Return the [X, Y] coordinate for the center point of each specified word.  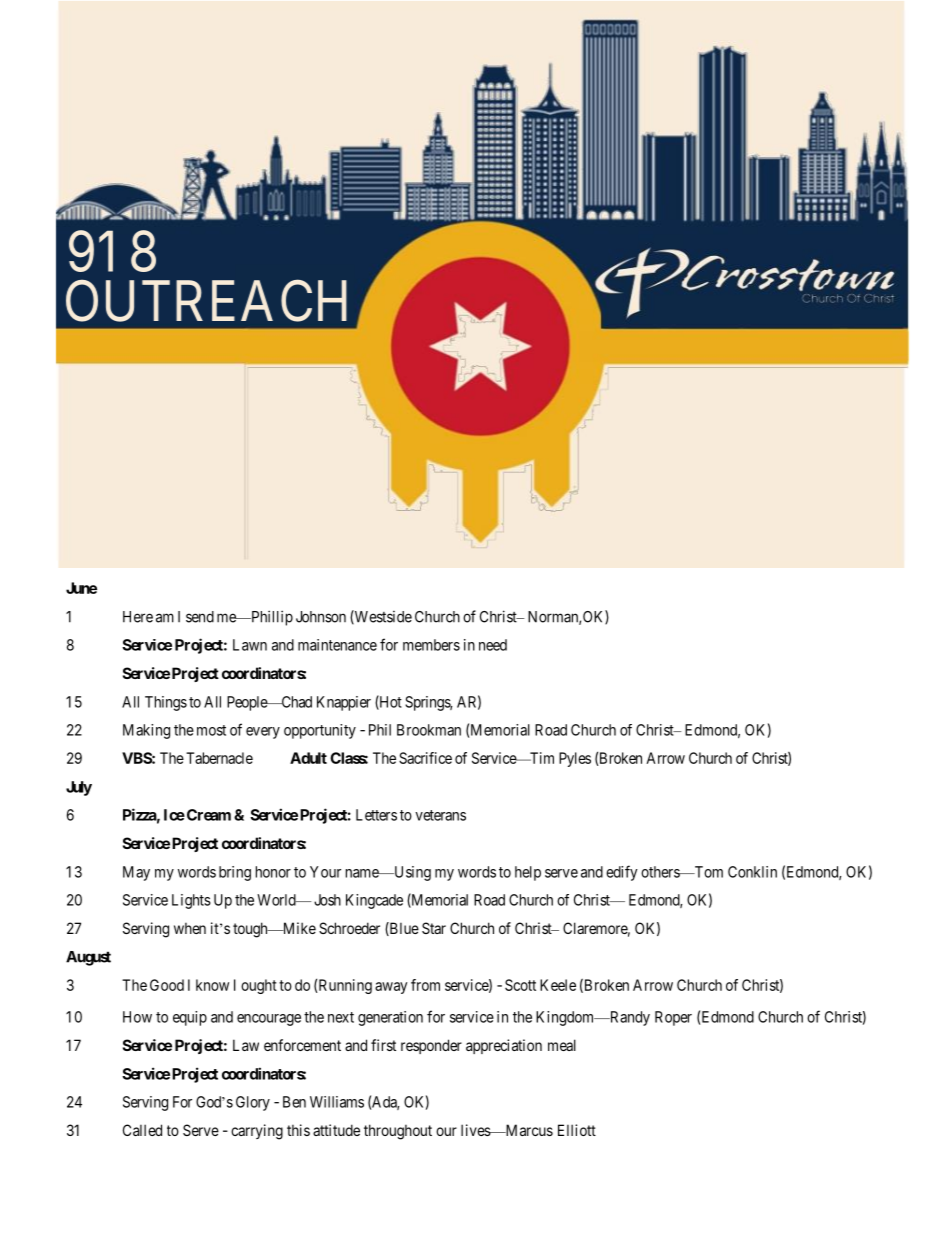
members [431, 645]
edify [622, 873]
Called [142, 1130]
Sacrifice [425, 758]
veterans [440, 815]
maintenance [337, 645]
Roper [673, 1018]
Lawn [250, 645]
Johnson [321, 617]
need [493, 645]
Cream [207, 815]
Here [138, 617]
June [81, 588]
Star [434, 928]
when [190, 928]
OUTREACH [206, 301]
